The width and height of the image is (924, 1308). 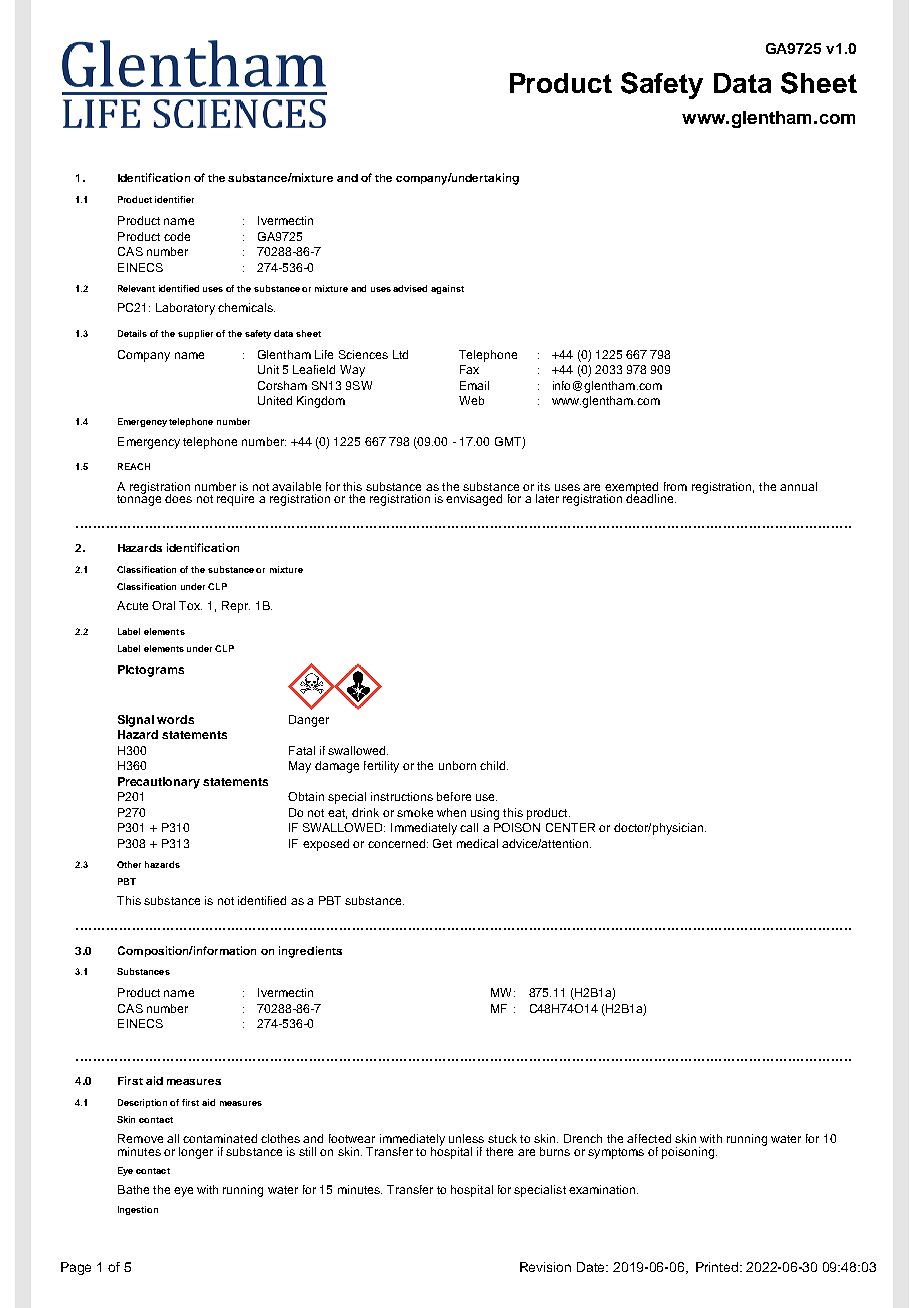 I want to click on Oral, so click(x=163, y=605).
